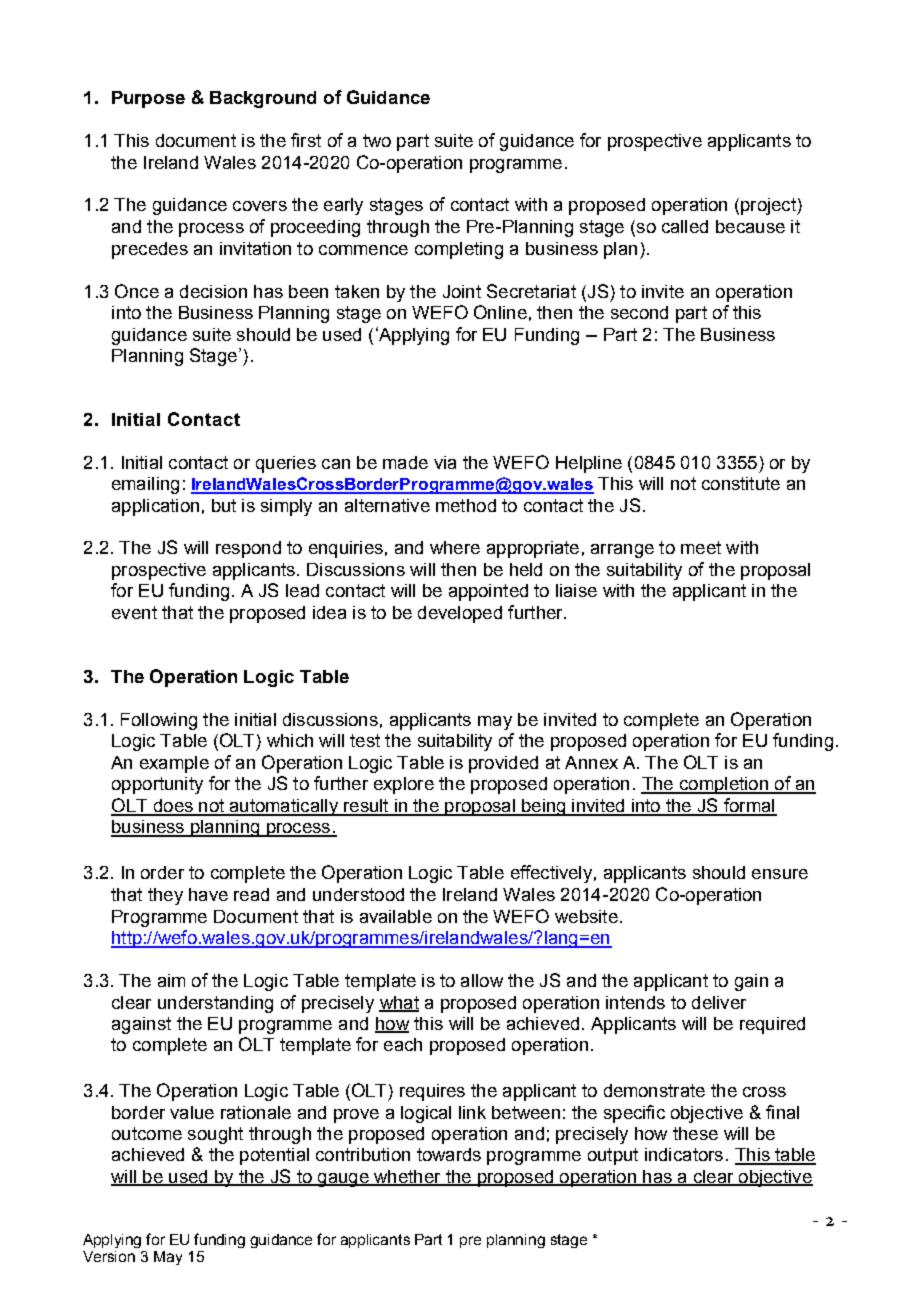 Image resolution: width=924 pixels, height=1308 pixels. Describe the element at coordinates (145, 485) in the document. I see `emailing` at that location.
